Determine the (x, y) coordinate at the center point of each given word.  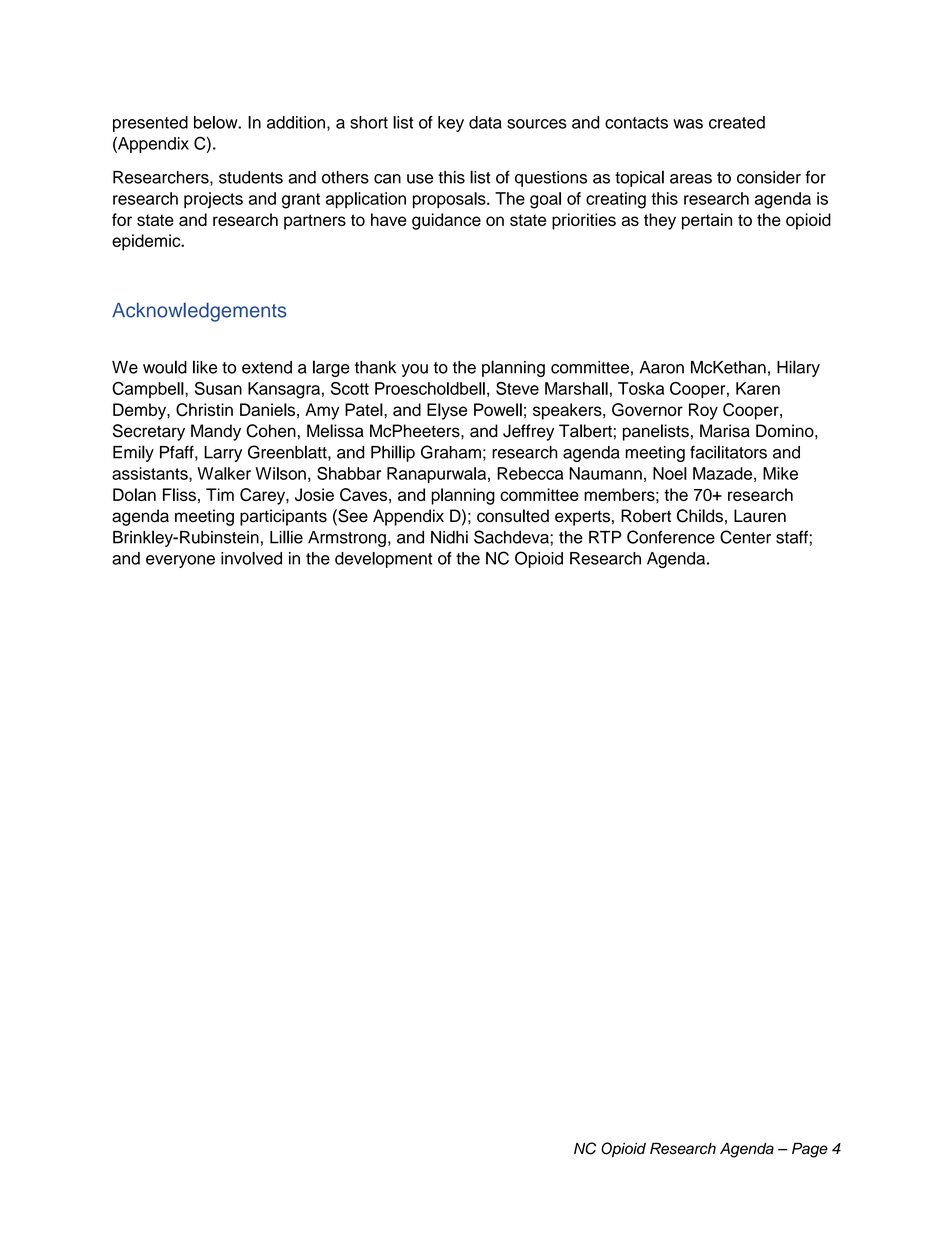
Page (810, 1150)
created (737, 122)
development (384, 560)
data (485, 122)
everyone (180, 561)
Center (745, 537)
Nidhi (449, 537)
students (251, 177)
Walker (224, 473)
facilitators (728, 452)
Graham (451, 452)
